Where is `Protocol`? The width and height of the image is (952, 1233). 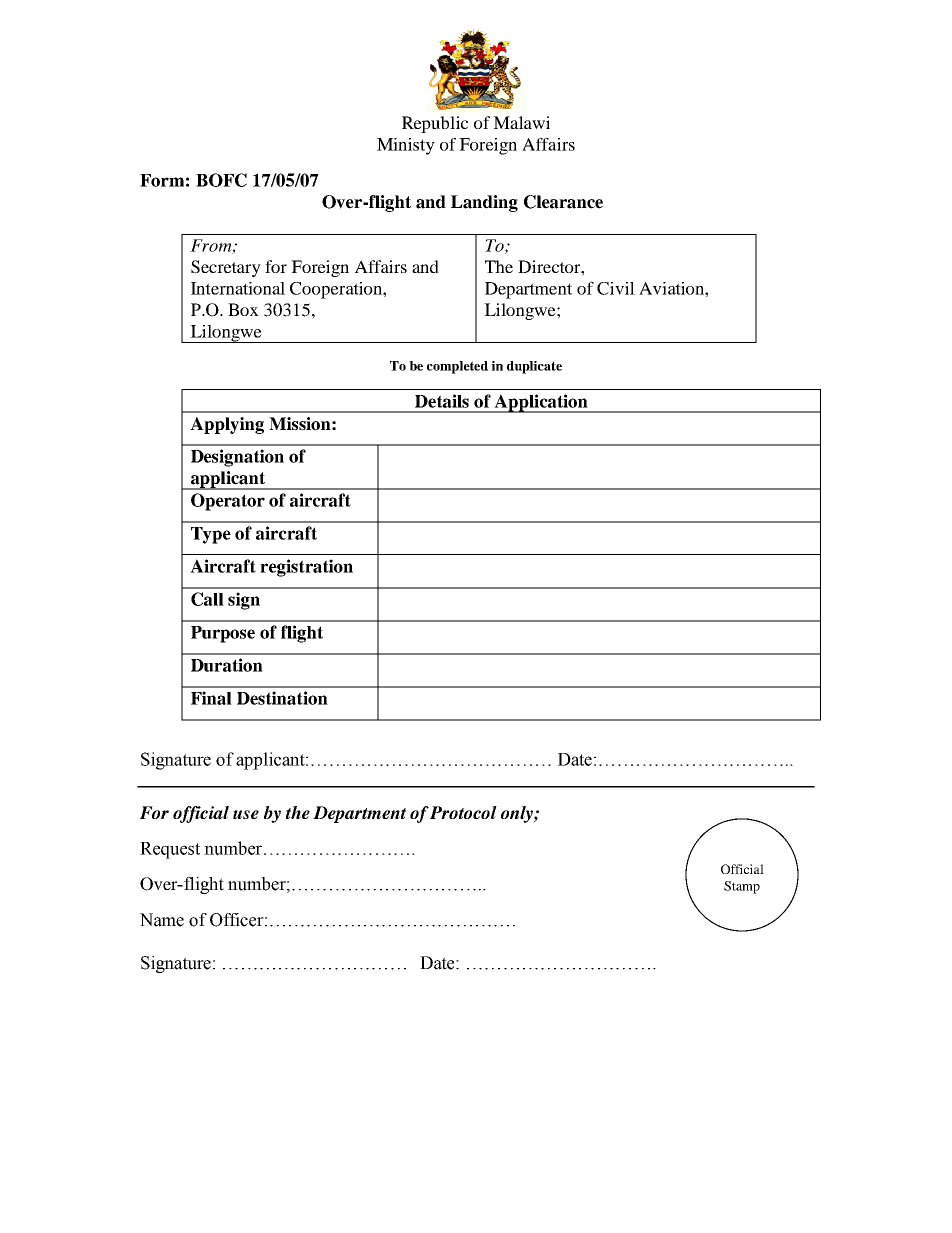 Protocol is located at coordinates (463, 812).
